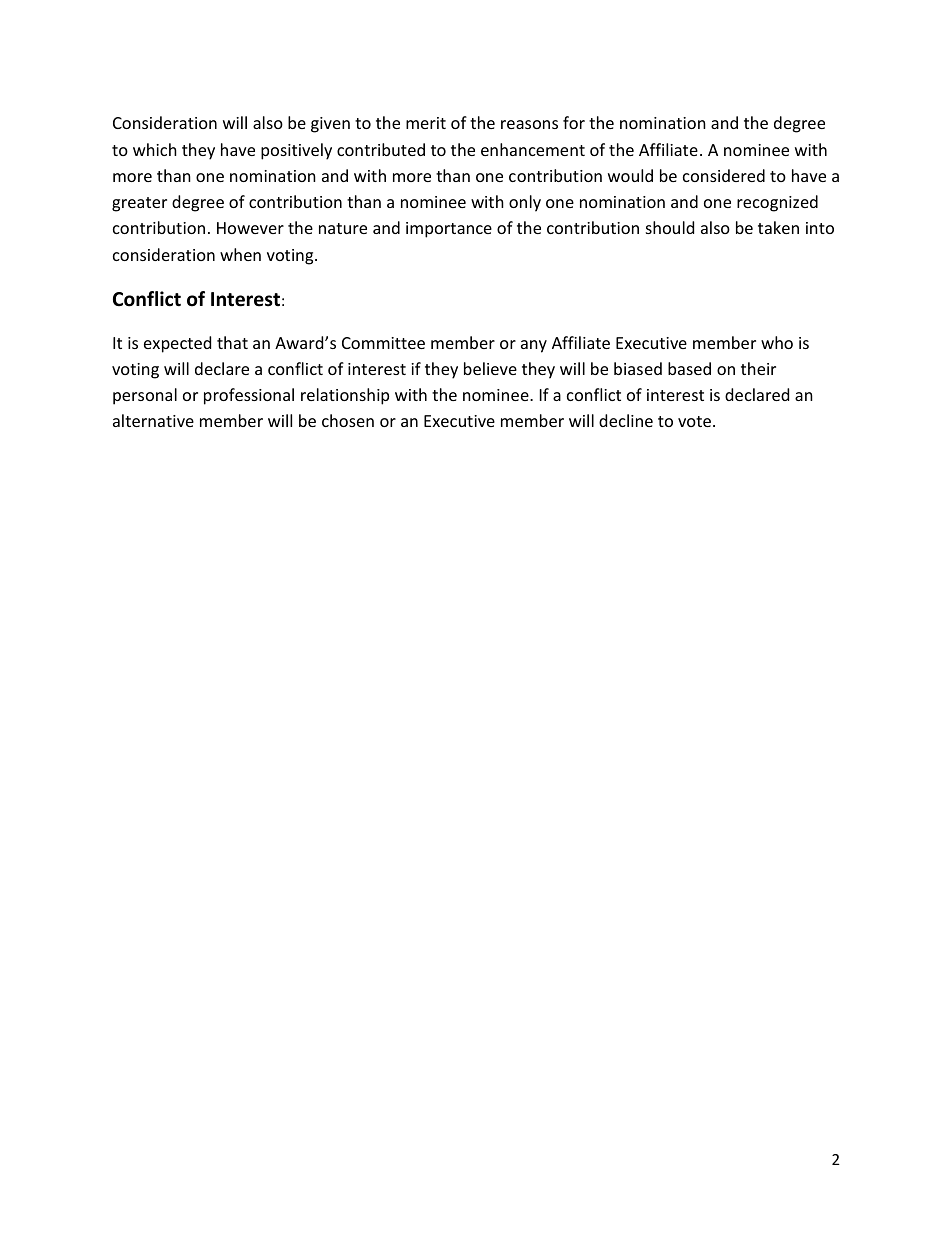 This screenshot has width=952, height=1233. I want to click on reasons, so click(529, 124).
